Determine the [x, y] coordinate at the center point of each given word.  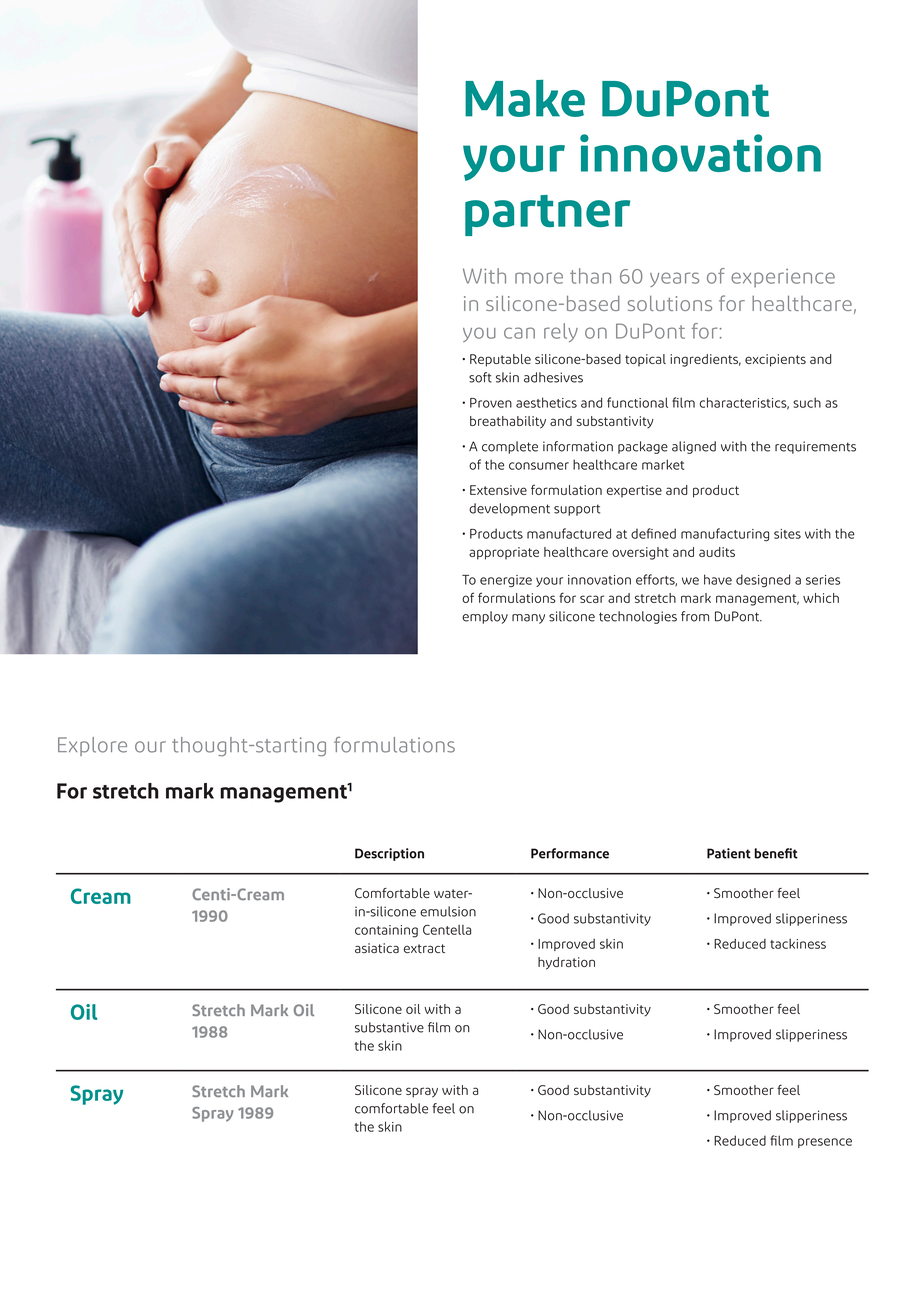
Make [525, 98]
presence [825, 1143]
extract [424, 948]
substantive [389, 1027]
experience [783, 278]
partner [547, 215]
